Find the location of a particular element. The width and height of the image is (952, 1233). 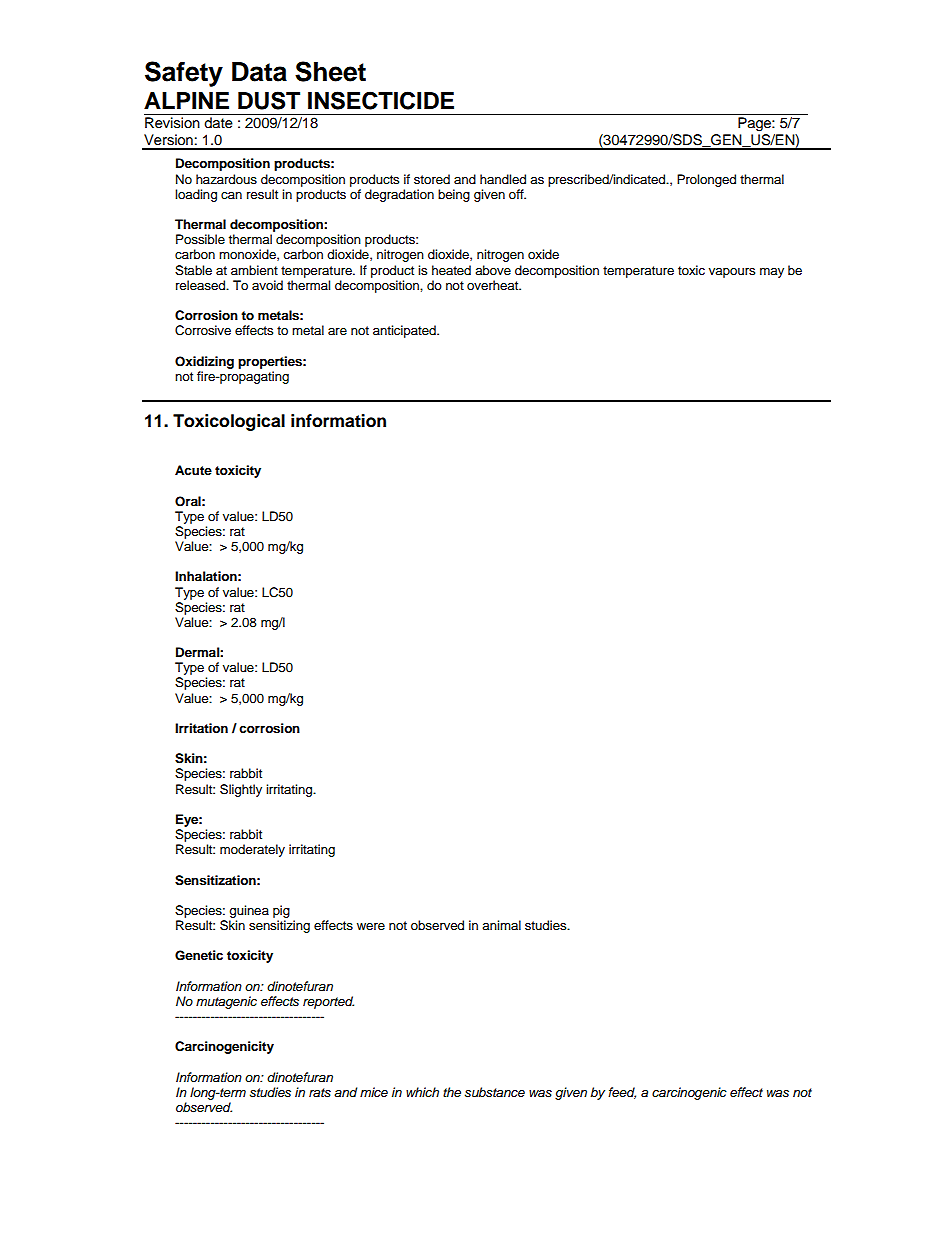

INSECTICIDE is located at coordinates (381, 100).
